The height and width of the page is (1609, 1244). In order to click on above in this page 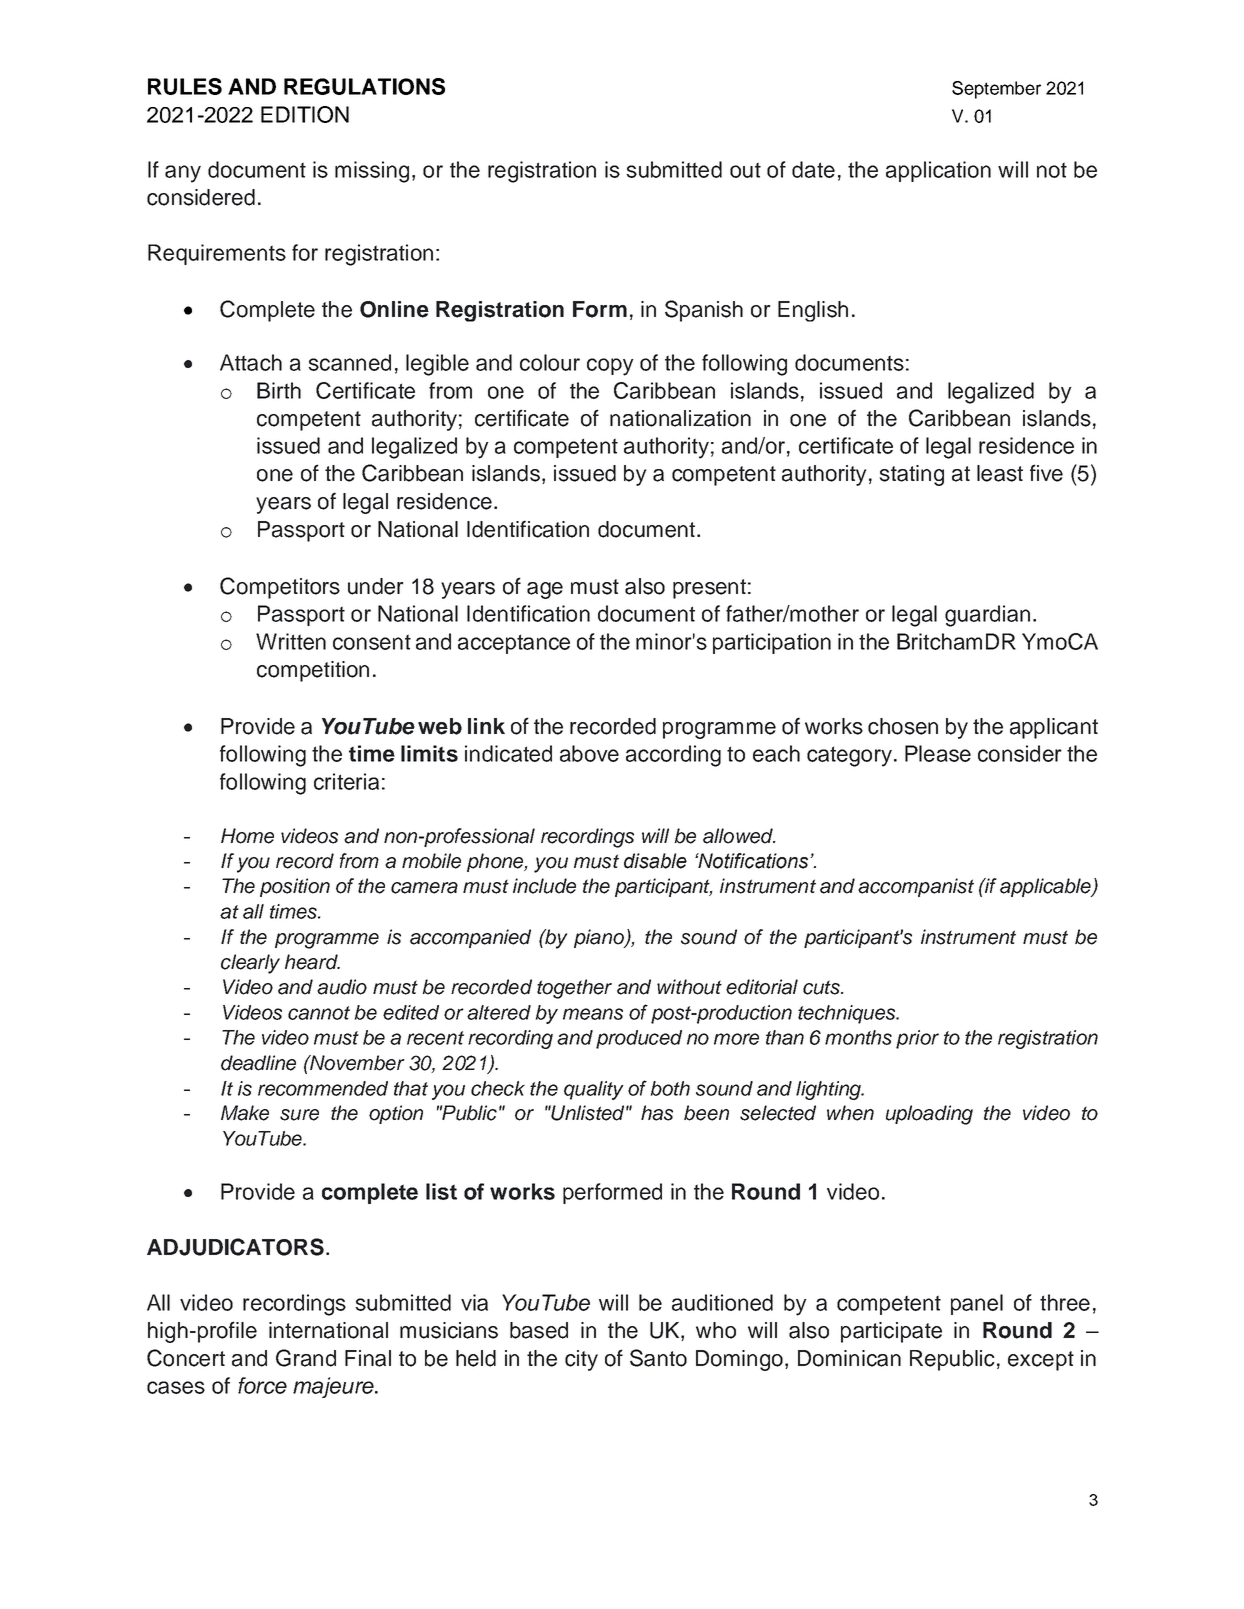, I will do `click(589, 753)`.
